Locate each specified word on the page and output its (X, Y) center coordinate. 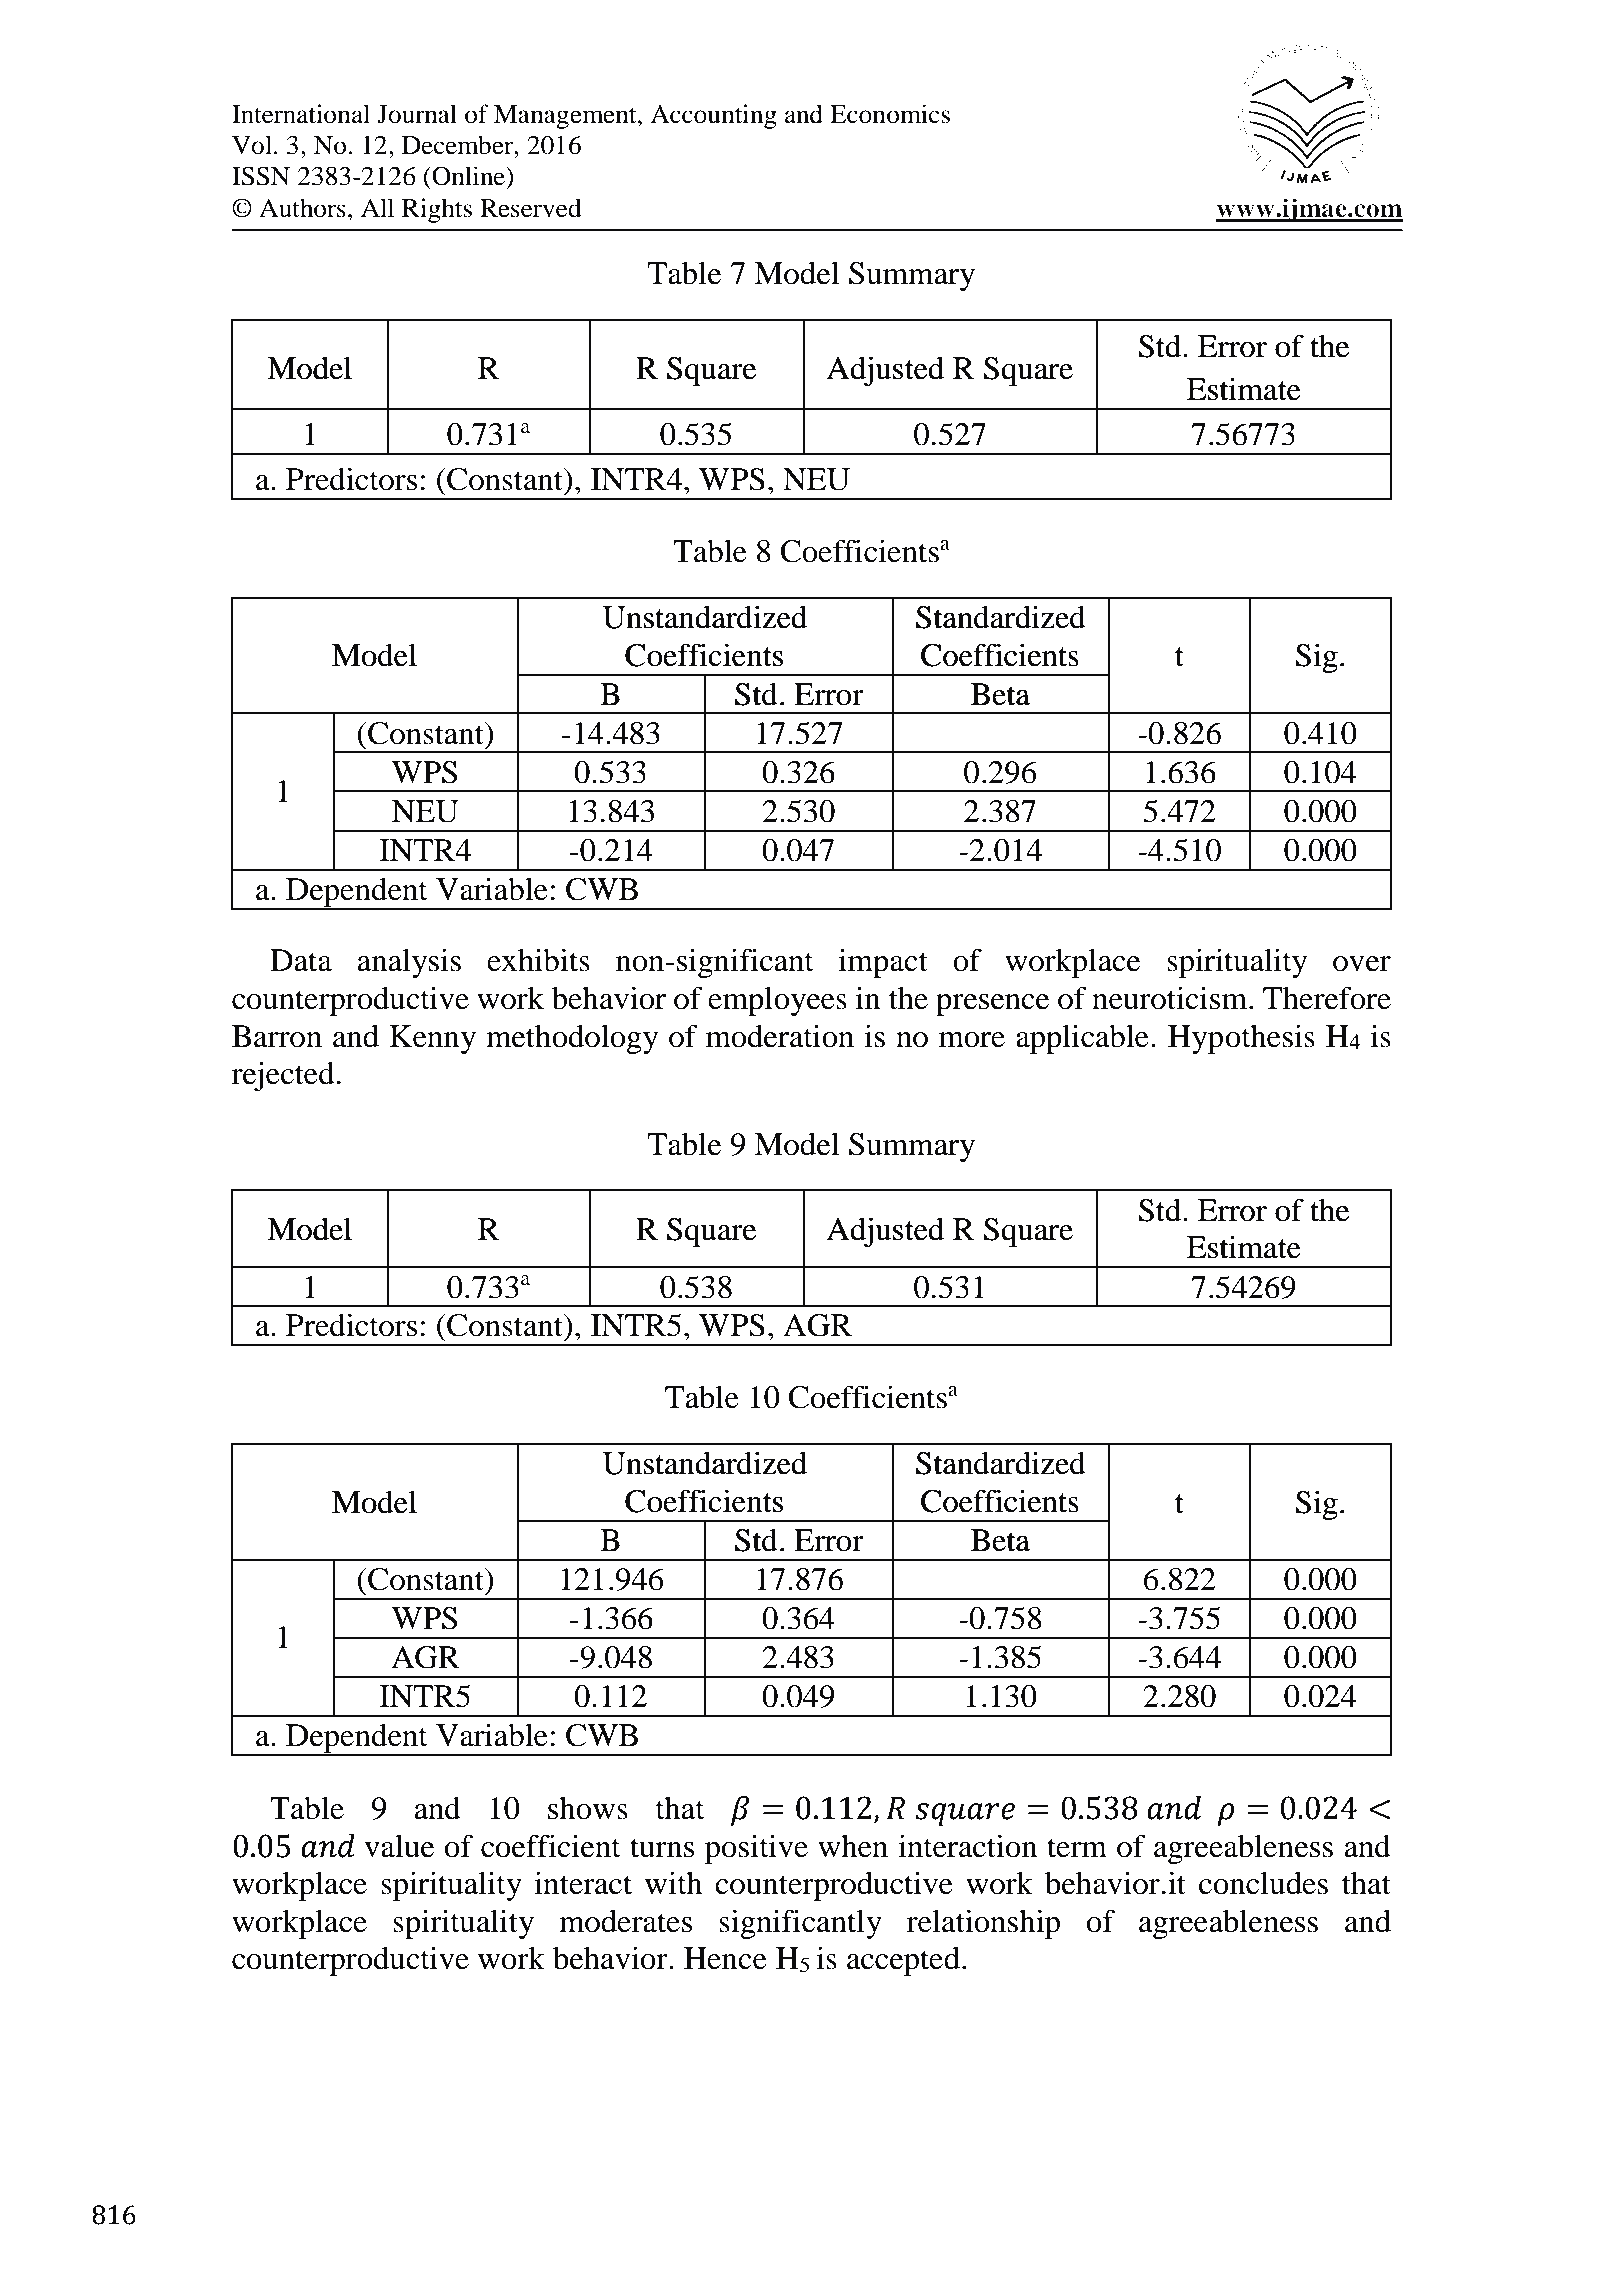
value (399, 1846)
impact (883, 963)
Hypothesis (1241, 1039)
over (1362, 964)
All (377, 207)
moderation (780, 1036)
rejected (283, 1076)
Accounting (713, 116)
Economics (890, 114)
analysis (409, 963)
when (853, 1846)
